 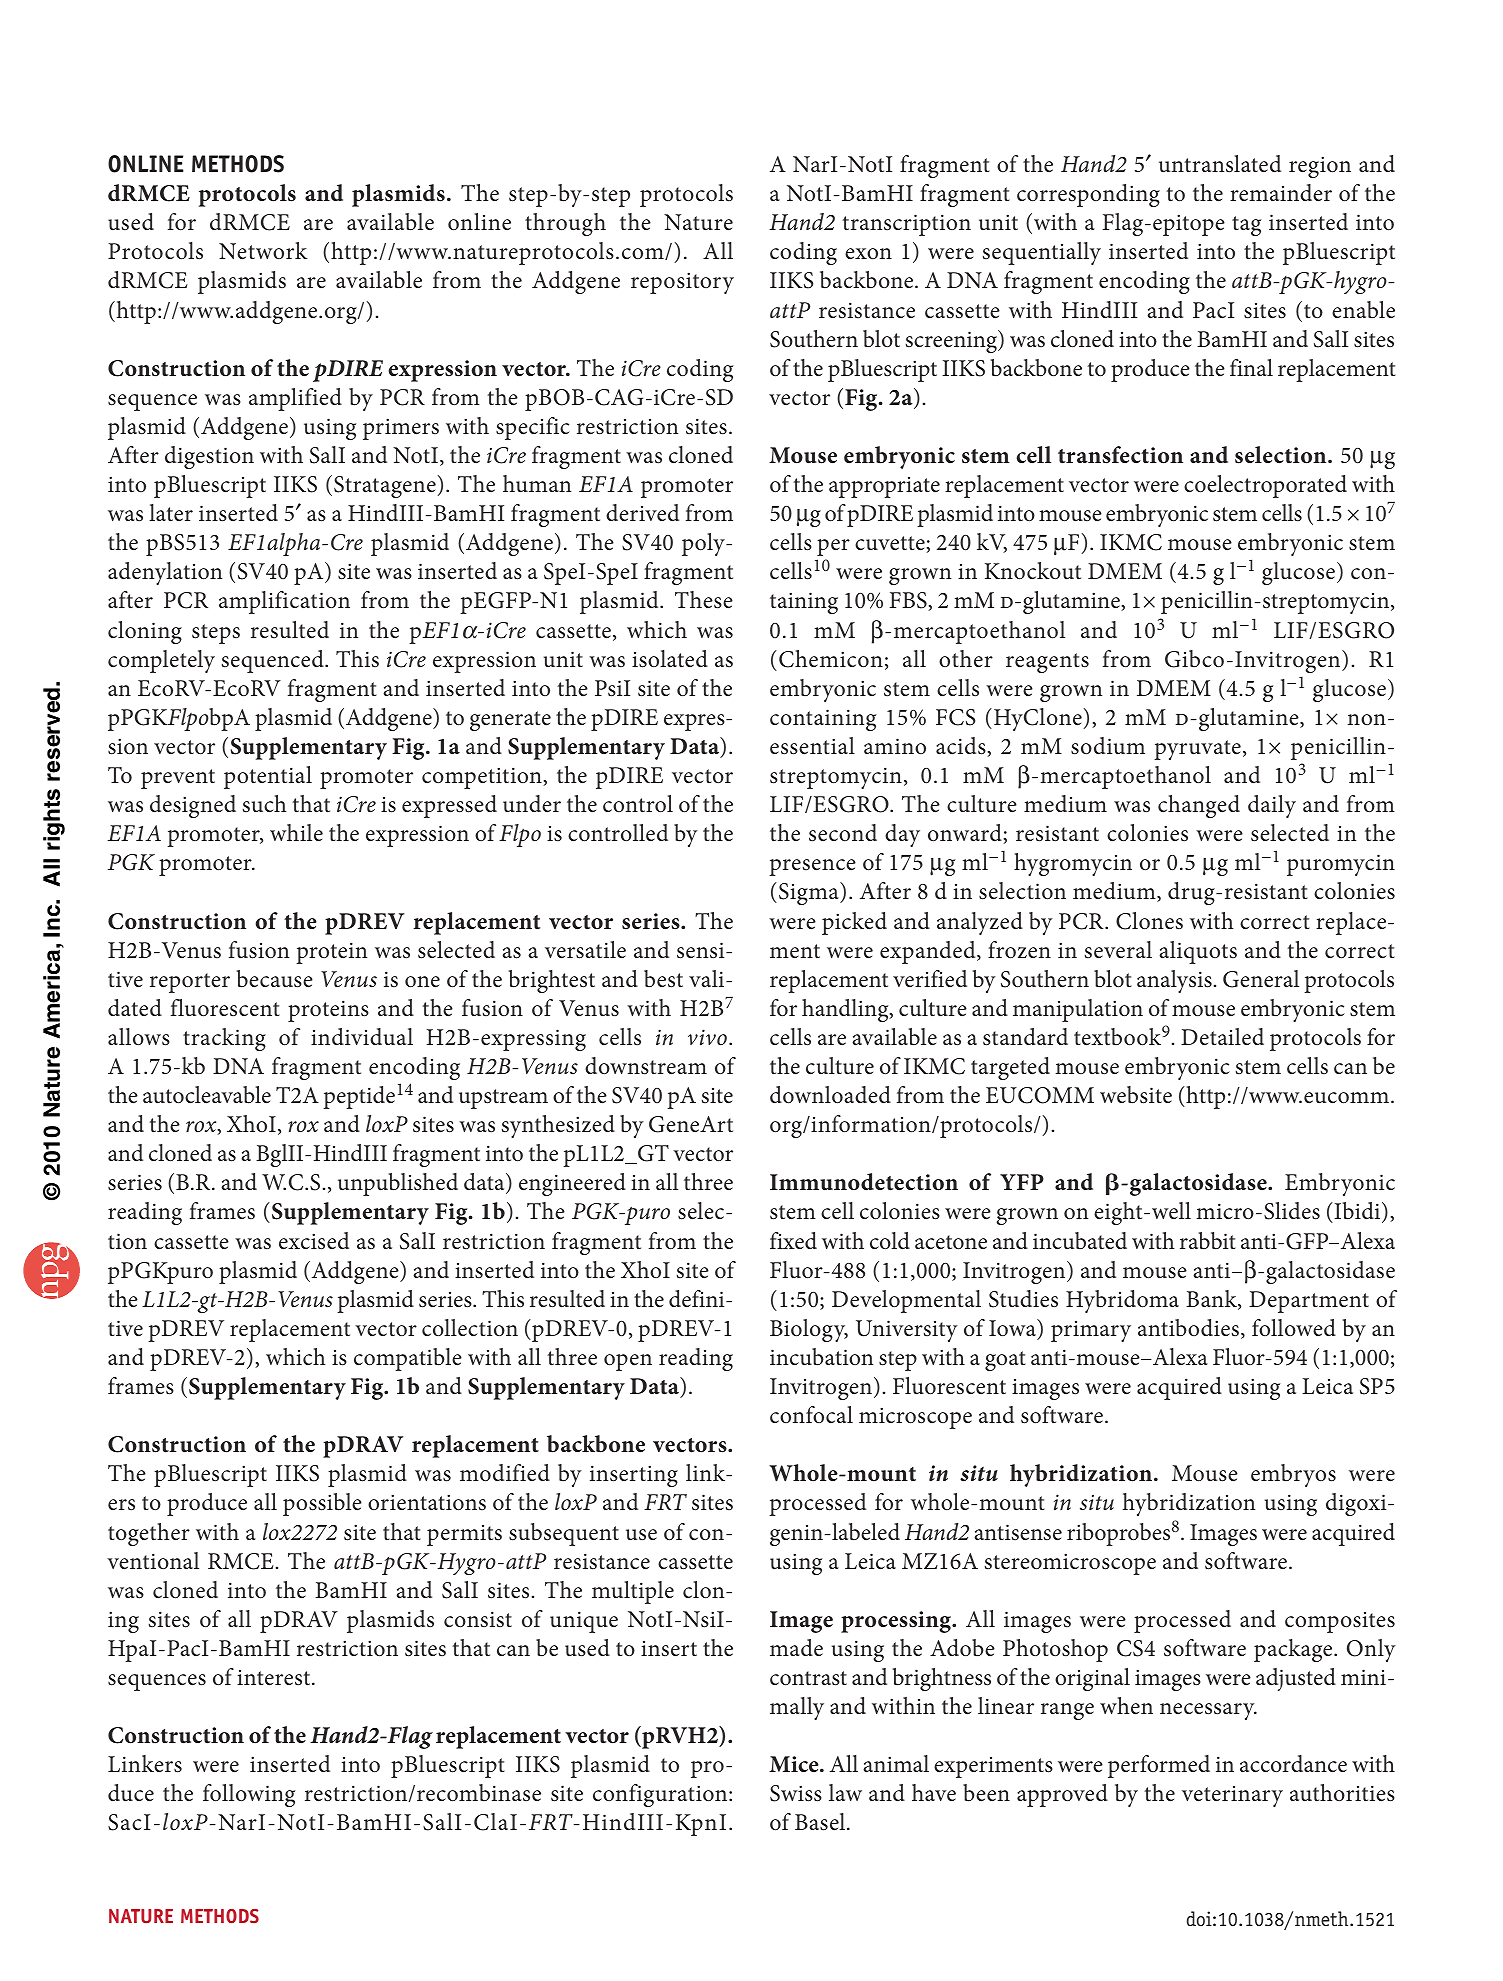 What do you see at coordinates (1232, 1796) in the document?
I see `veterinary` at bounding box center [1232, 1796].
